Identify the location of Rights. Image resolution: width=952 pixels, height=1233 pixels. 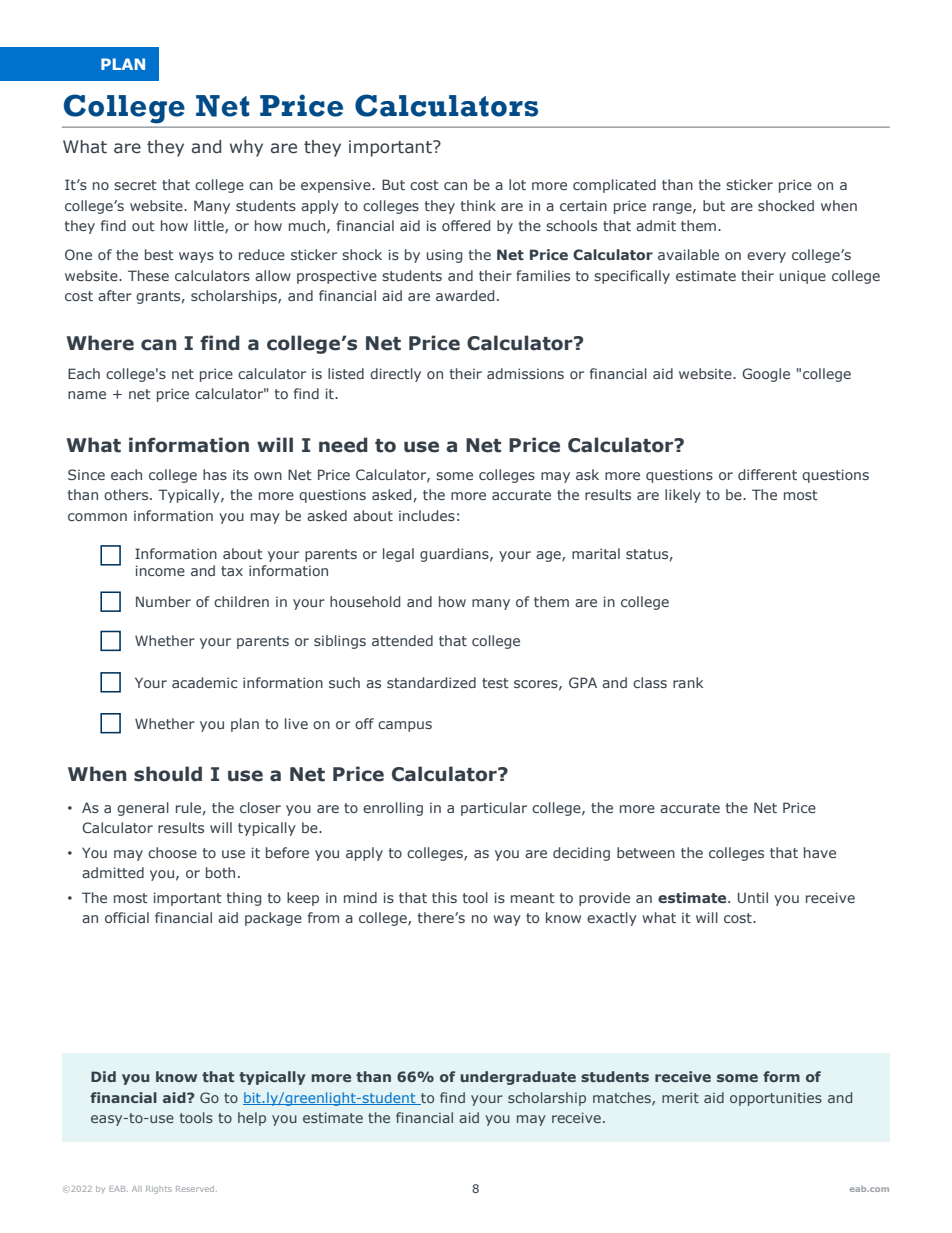
(159, 1190).
